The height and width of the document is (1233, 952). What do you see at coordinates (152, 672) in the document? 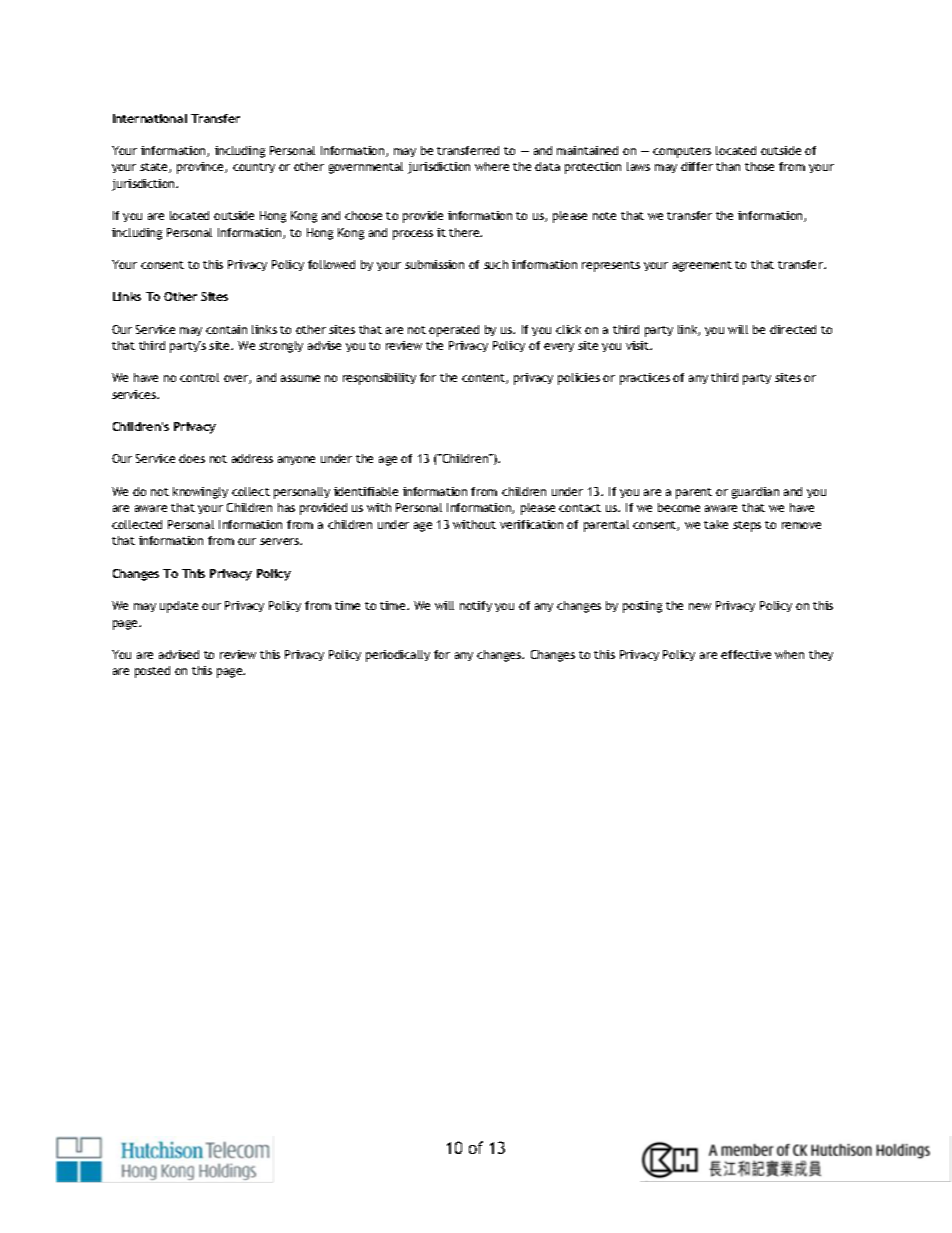
I see `posted` at bounding box center [152, 672].
